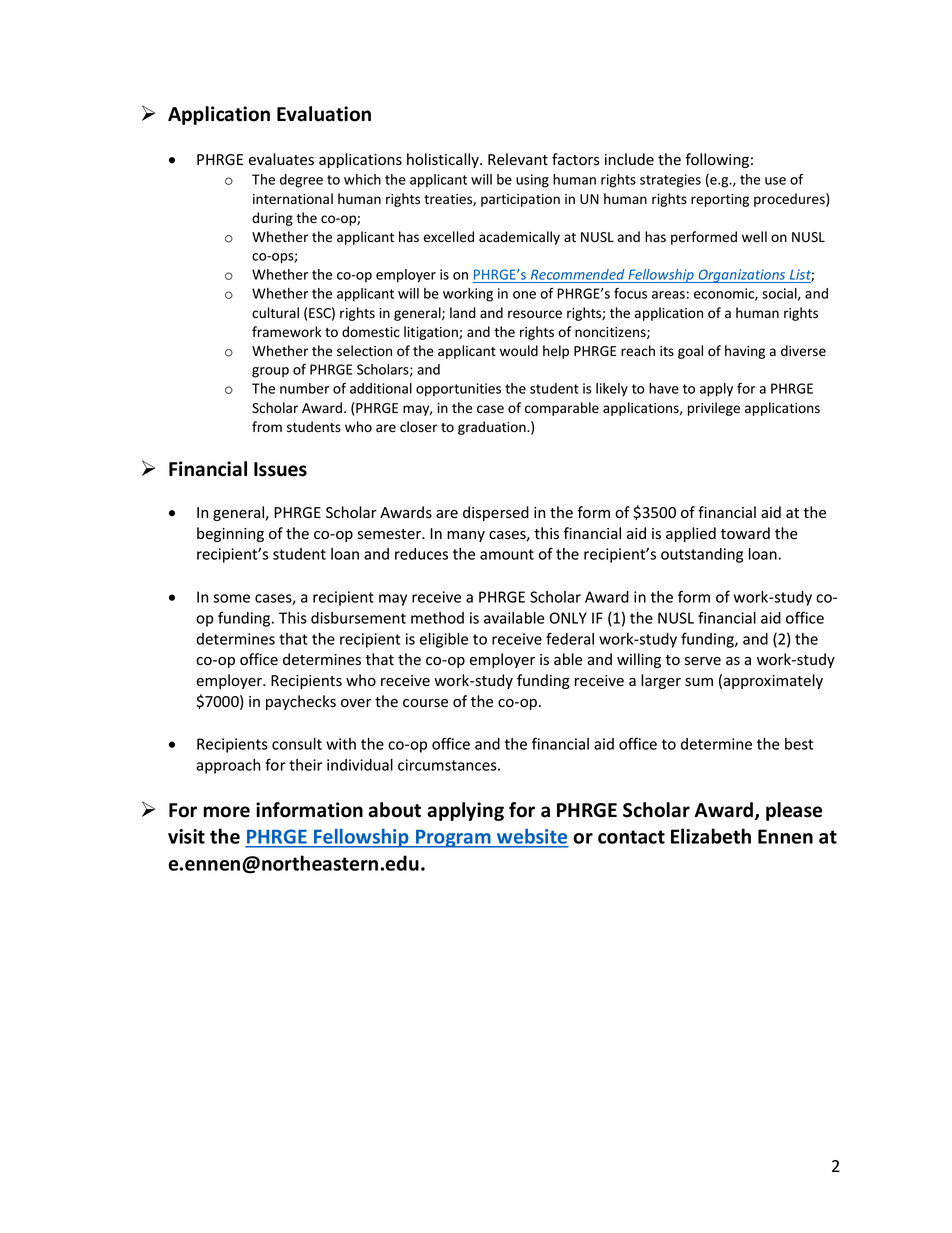 The height and width of the page is (1233, 952). Describe the element at coordinates (281, 159) in the page. I see `evaluates` at that location.
